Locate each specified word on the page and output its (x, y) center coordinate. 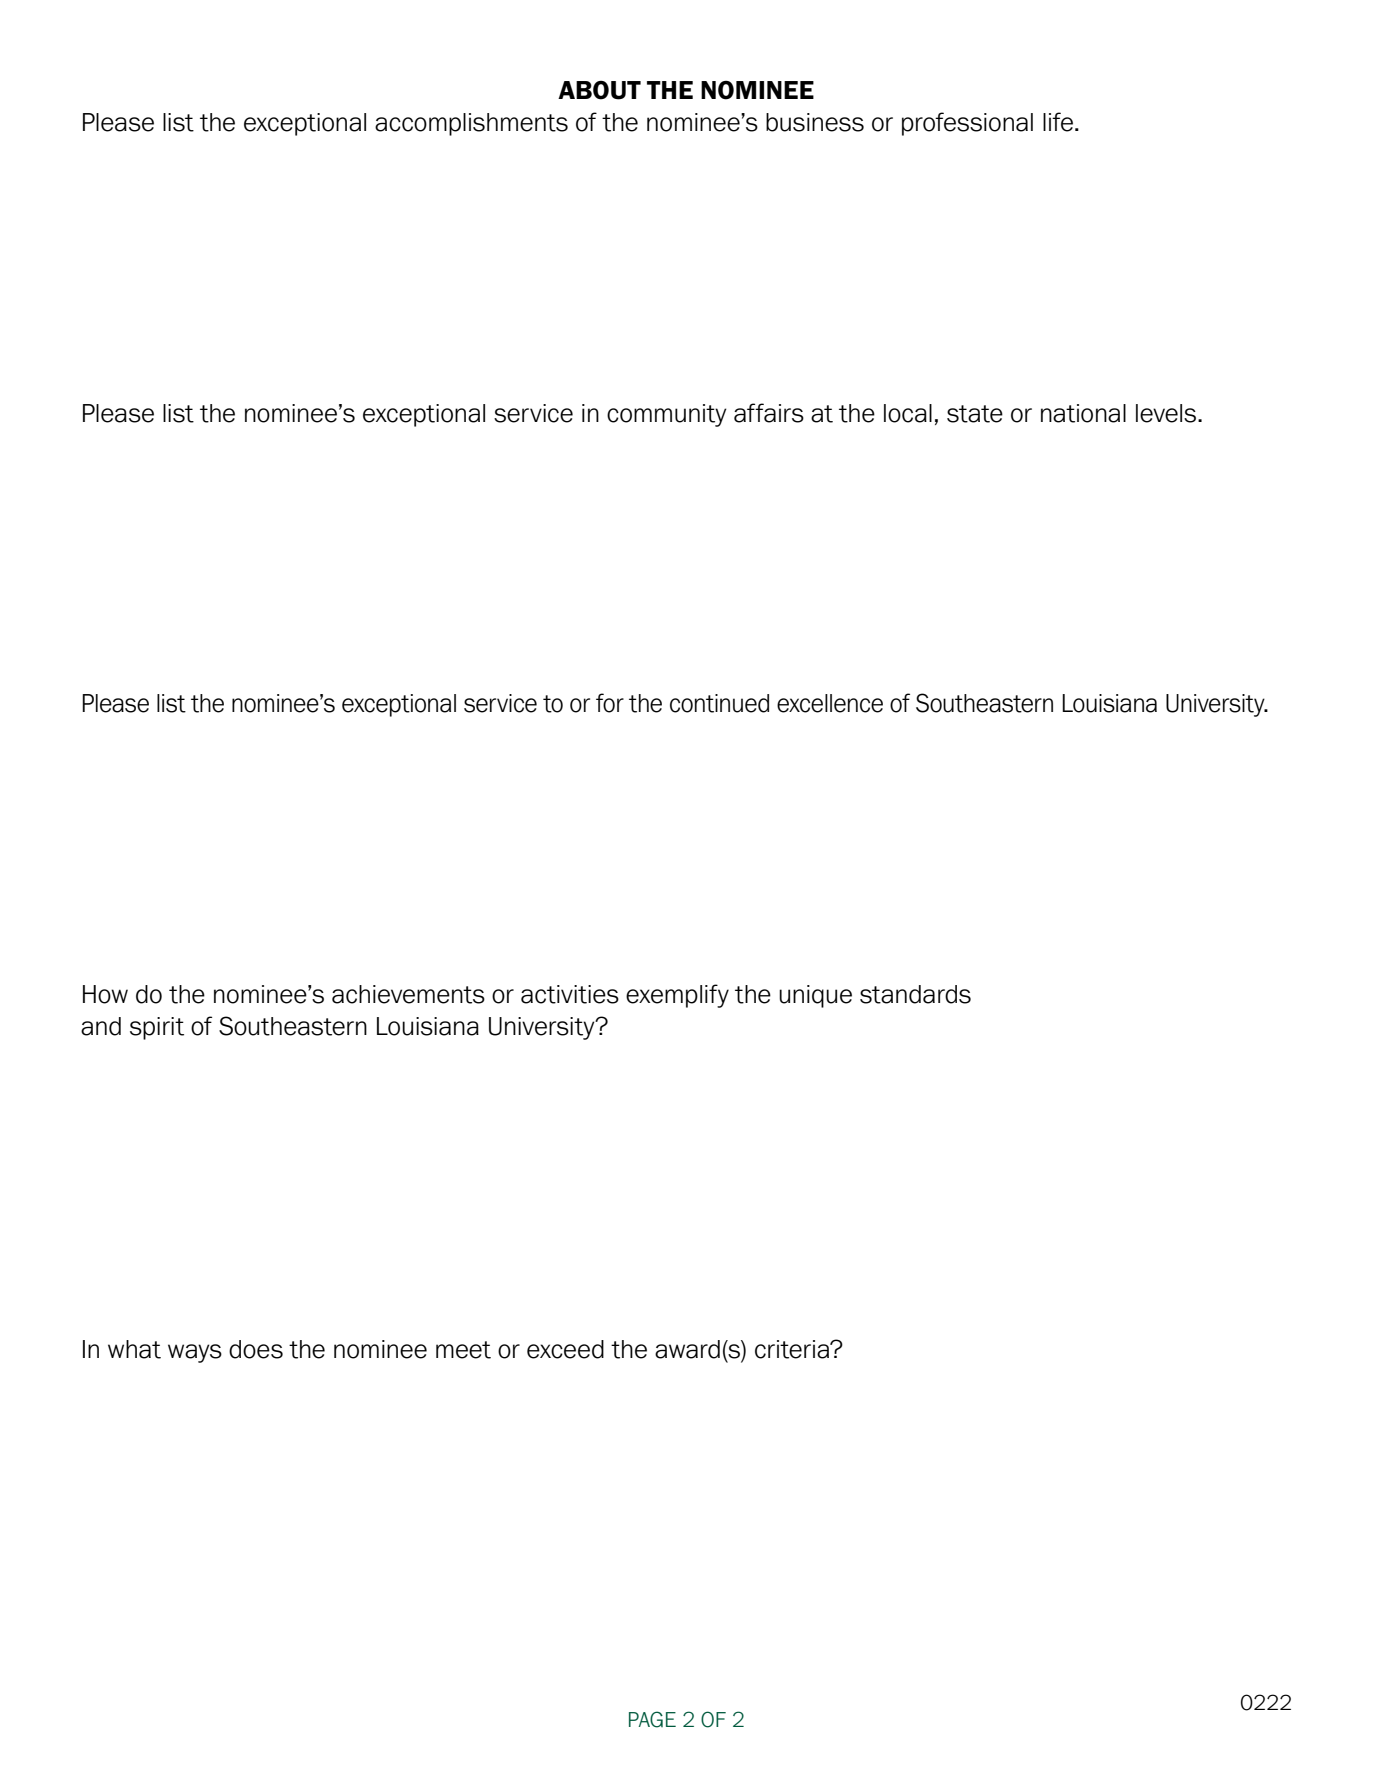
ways (195, 1353)
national (1083, 413)
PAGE (652, 1719)
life (1058, 122)
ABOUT (599, 90)
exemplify (677, 996)
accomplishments (471, 124)
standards (915, 994)
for (610, 703)
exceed (565, 1349)
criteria (793, 1349)
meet (463, 1350)
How (105, 994)
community (667, 415)
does (256, 1349)
